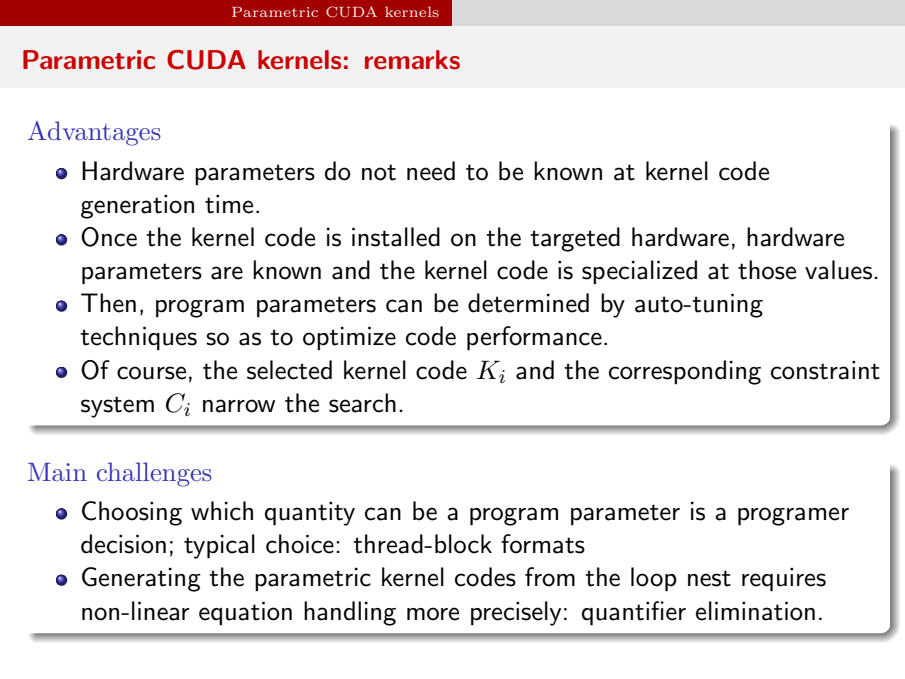  I want to click on techniques, so click(138, 338).
